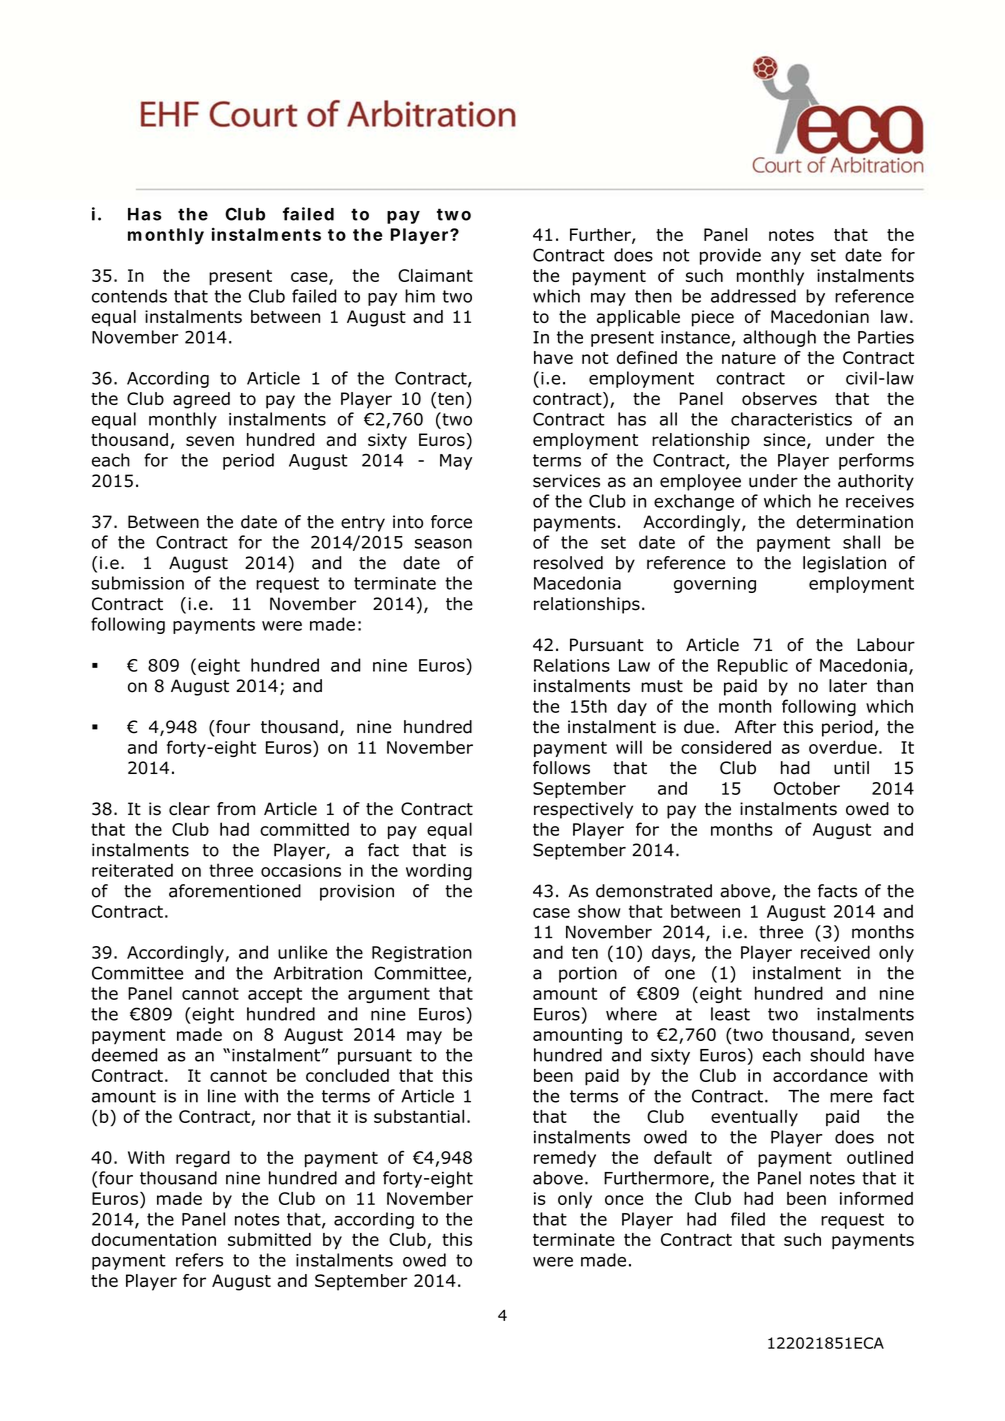  What do you see at coordinates (561, 768) in the document?
I see `follows` at bounding box center [561, 768].
